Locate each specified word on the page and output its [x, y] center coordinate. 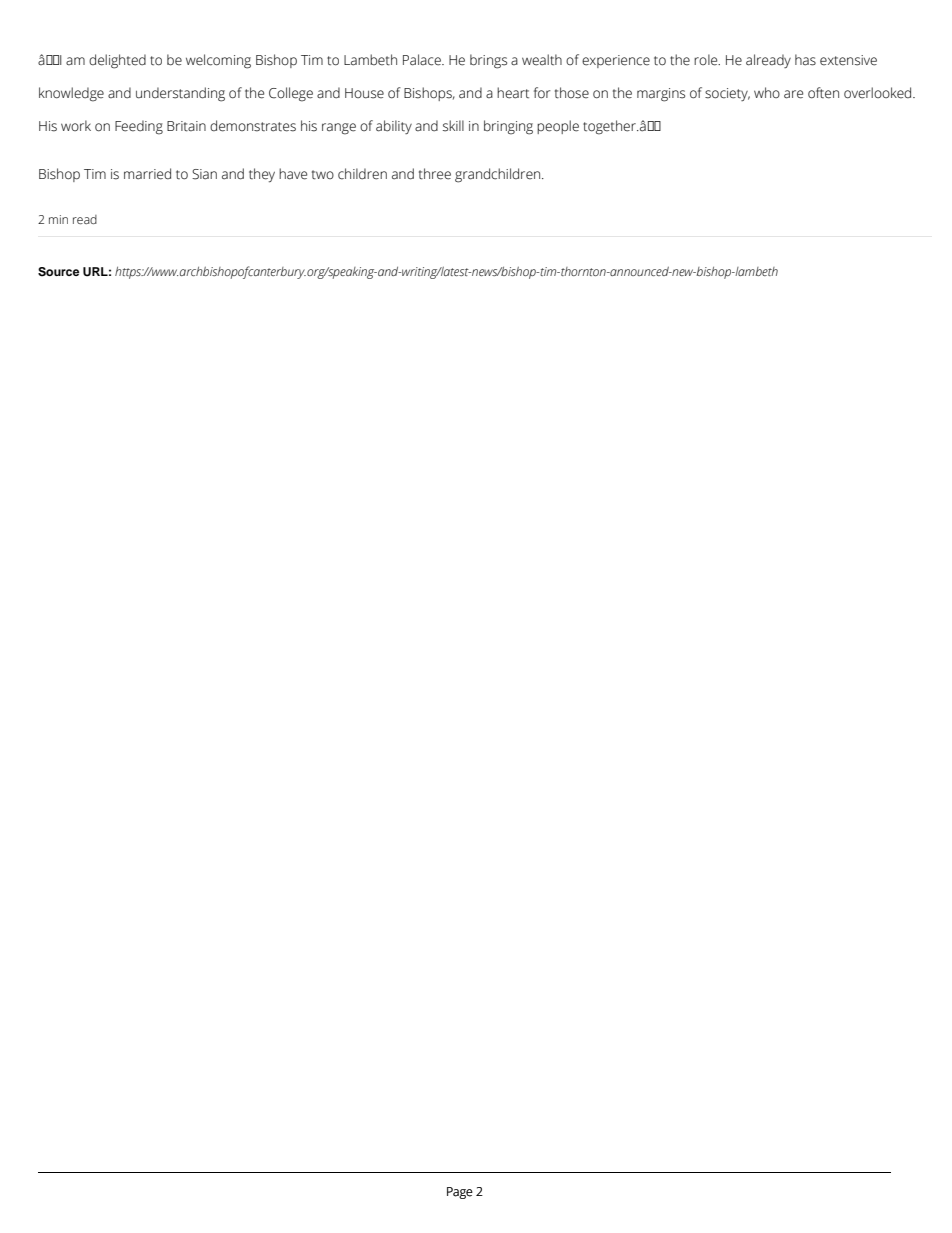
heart [513, 93]
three [435, 174]
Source [58, 272]
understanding [180, 94]
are [793, 94]
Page [460, 1193]
